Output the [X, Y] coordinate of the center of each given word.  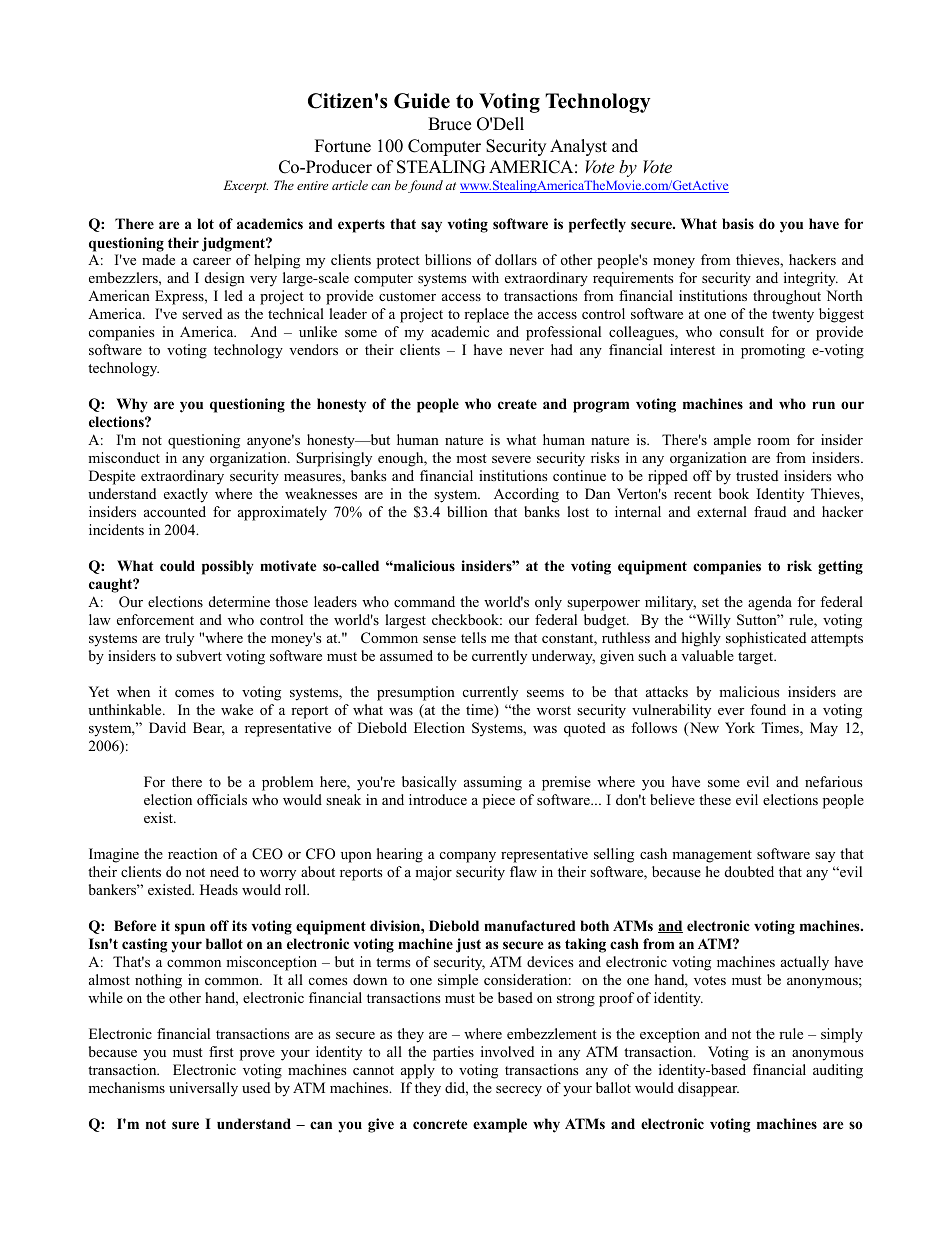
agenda [770, 603]
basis [738, 223]
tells [473, 637]
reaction [193, 853]
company [468, 857]
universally [203, 1089]
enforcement [155, 619]
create [517, 404]
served [202, 313]
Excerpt [245, 186]
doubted [749, 871]
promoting [773, 351]
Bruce [449, 124]
